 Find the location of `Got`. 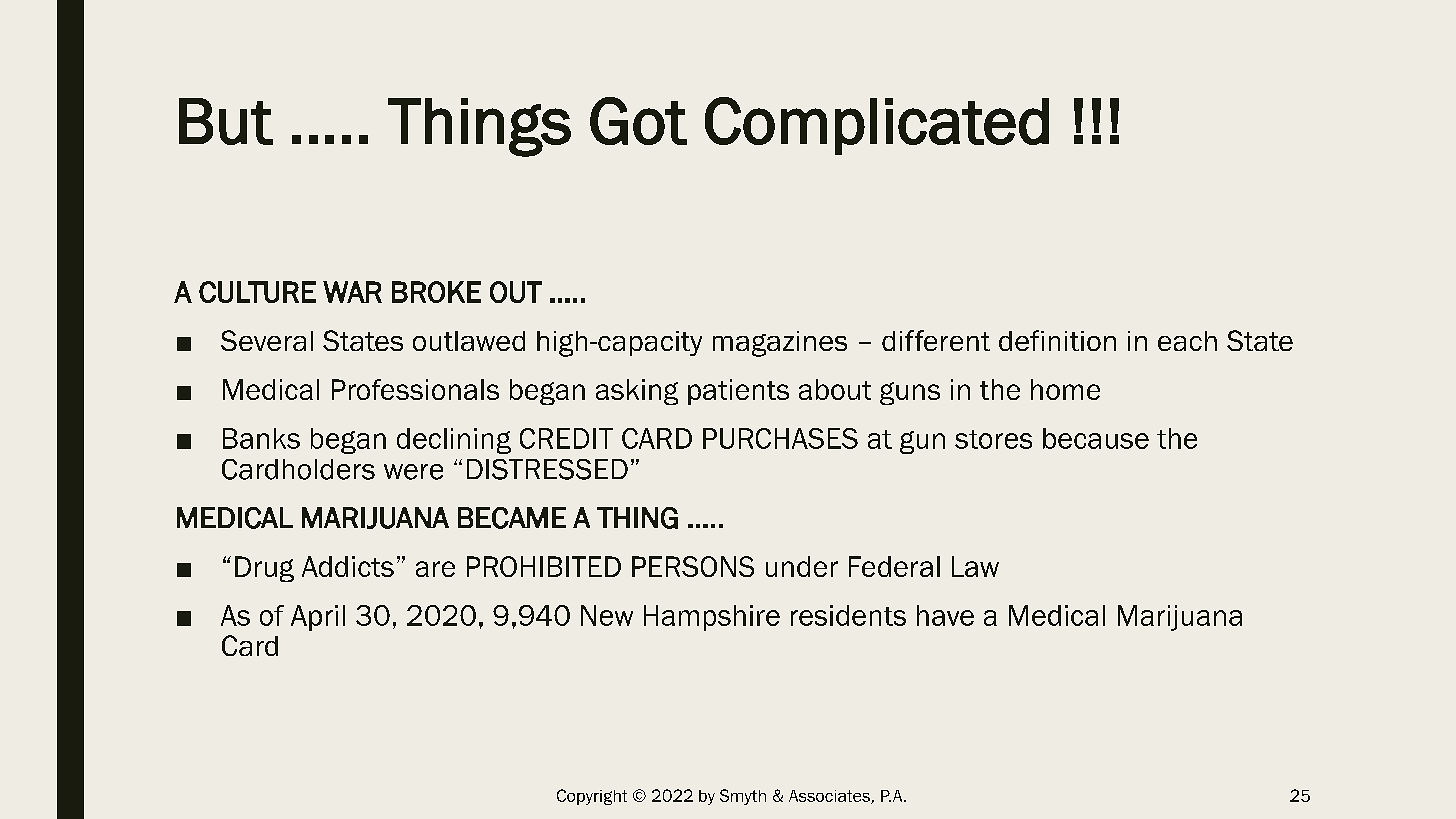

Got is located at coordinates (638, 121).
